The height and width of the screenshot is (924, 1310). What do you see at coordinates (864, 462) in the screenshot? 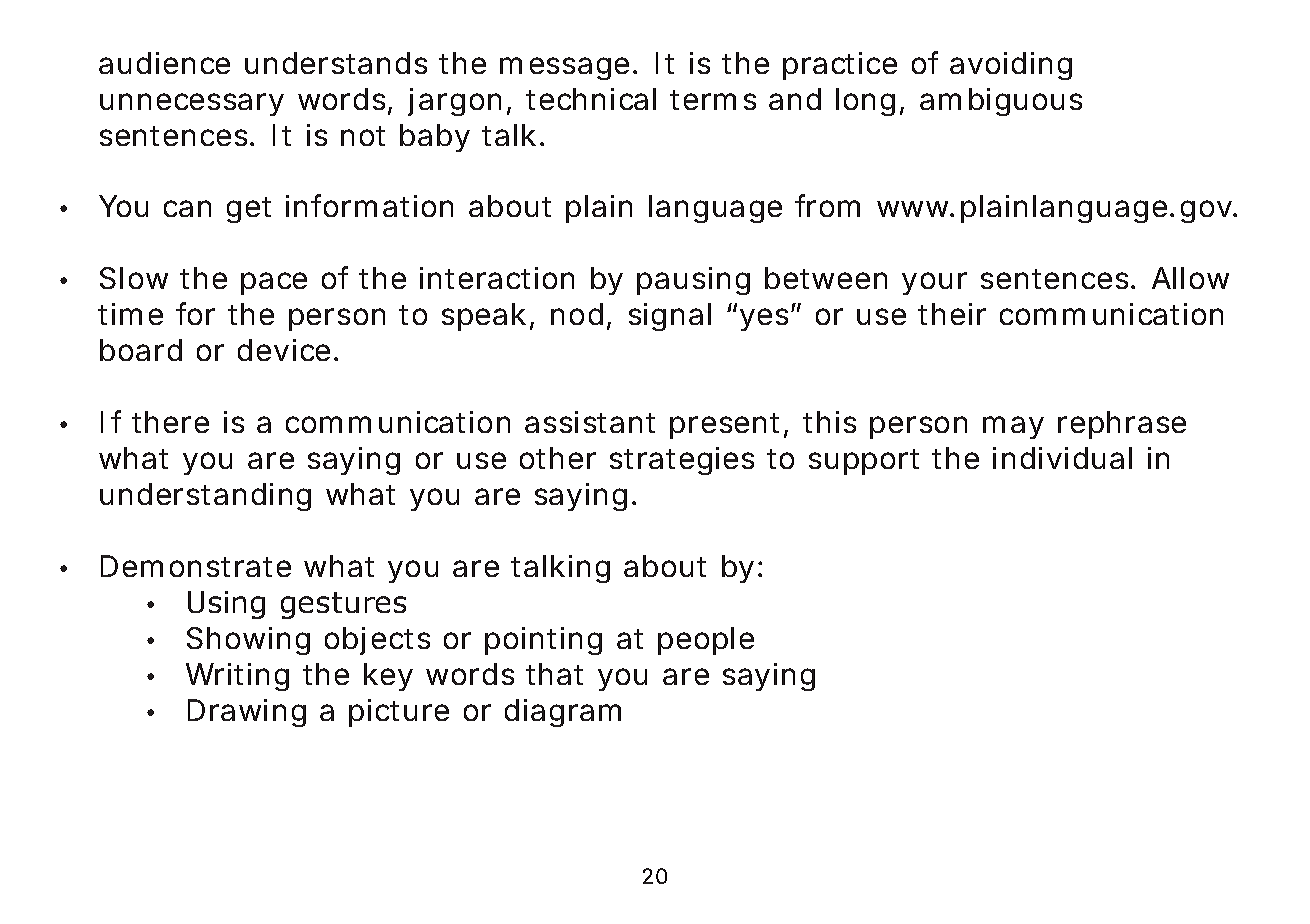
I see `support` at bounding box center [864, 462].
